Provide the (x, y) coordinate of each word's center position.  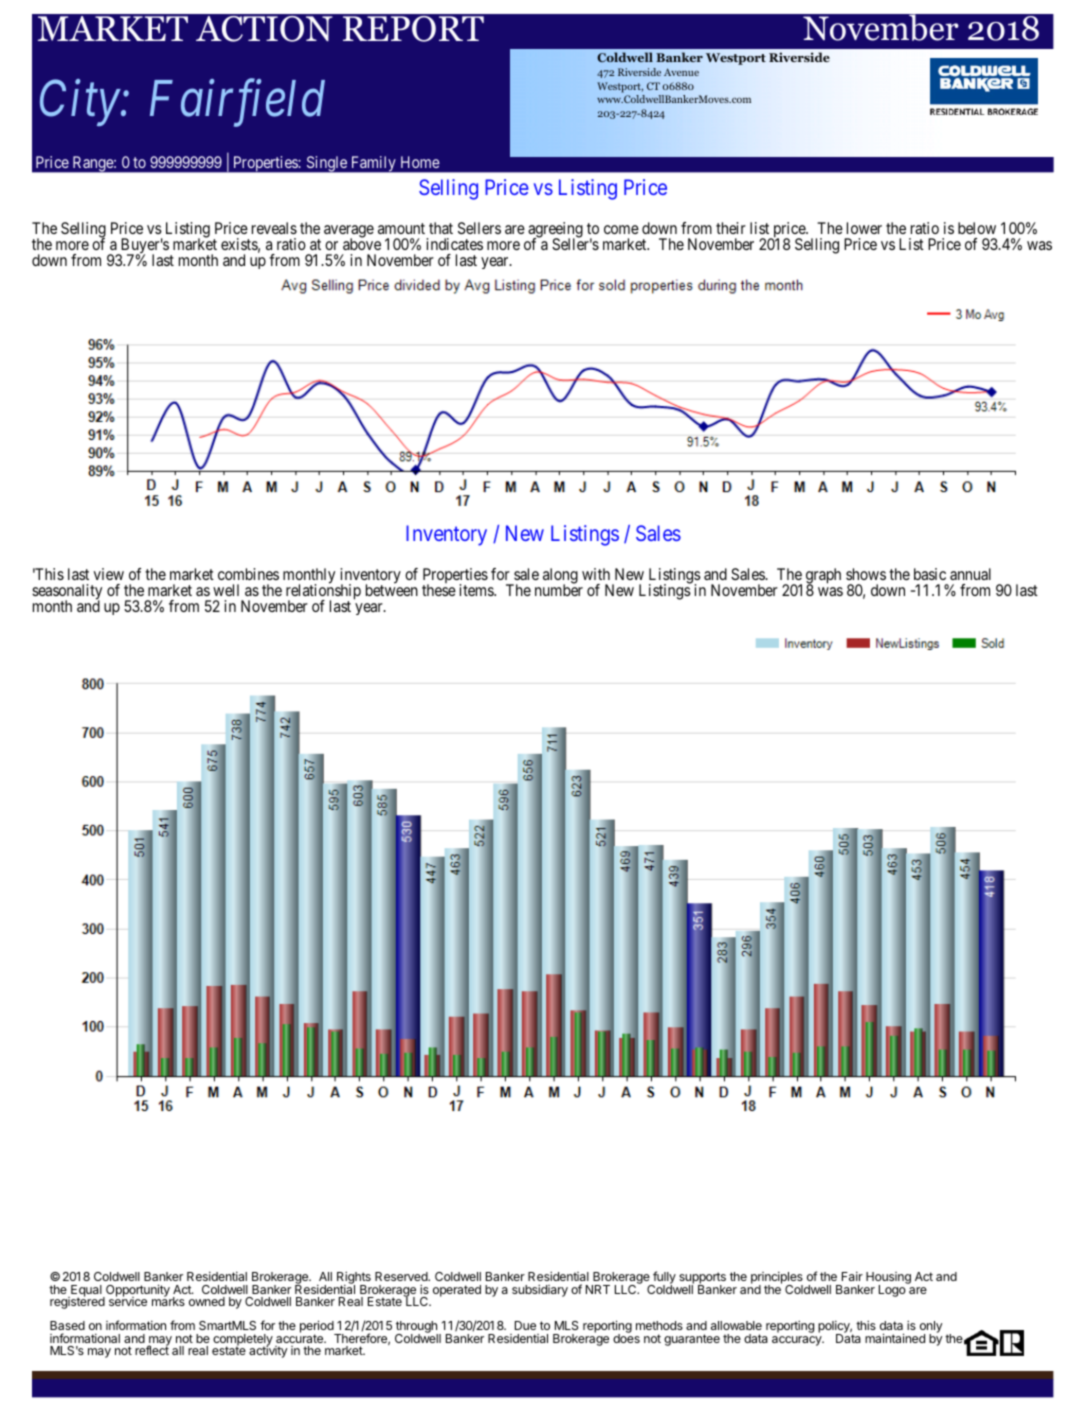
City (81, 103)
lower (864, 228)
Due (525, 1325)
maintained (895, 1338)
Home (420, 162)
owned (207, 1301)
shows (866, 574)
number (559, 589)
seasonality (67, 593)
